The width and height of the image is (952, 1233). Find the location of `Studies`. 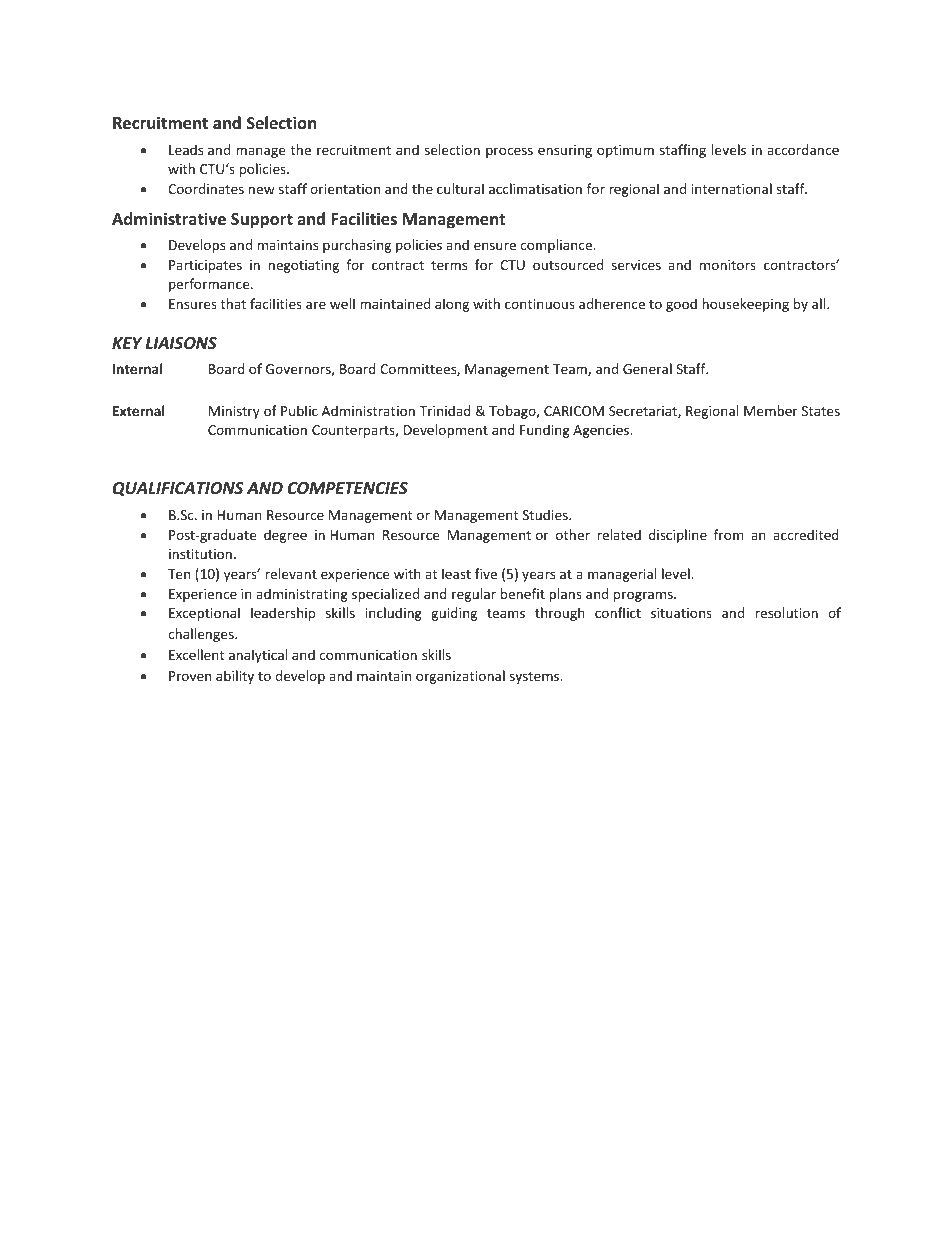

Studies is located at coordinates (546, 514).
